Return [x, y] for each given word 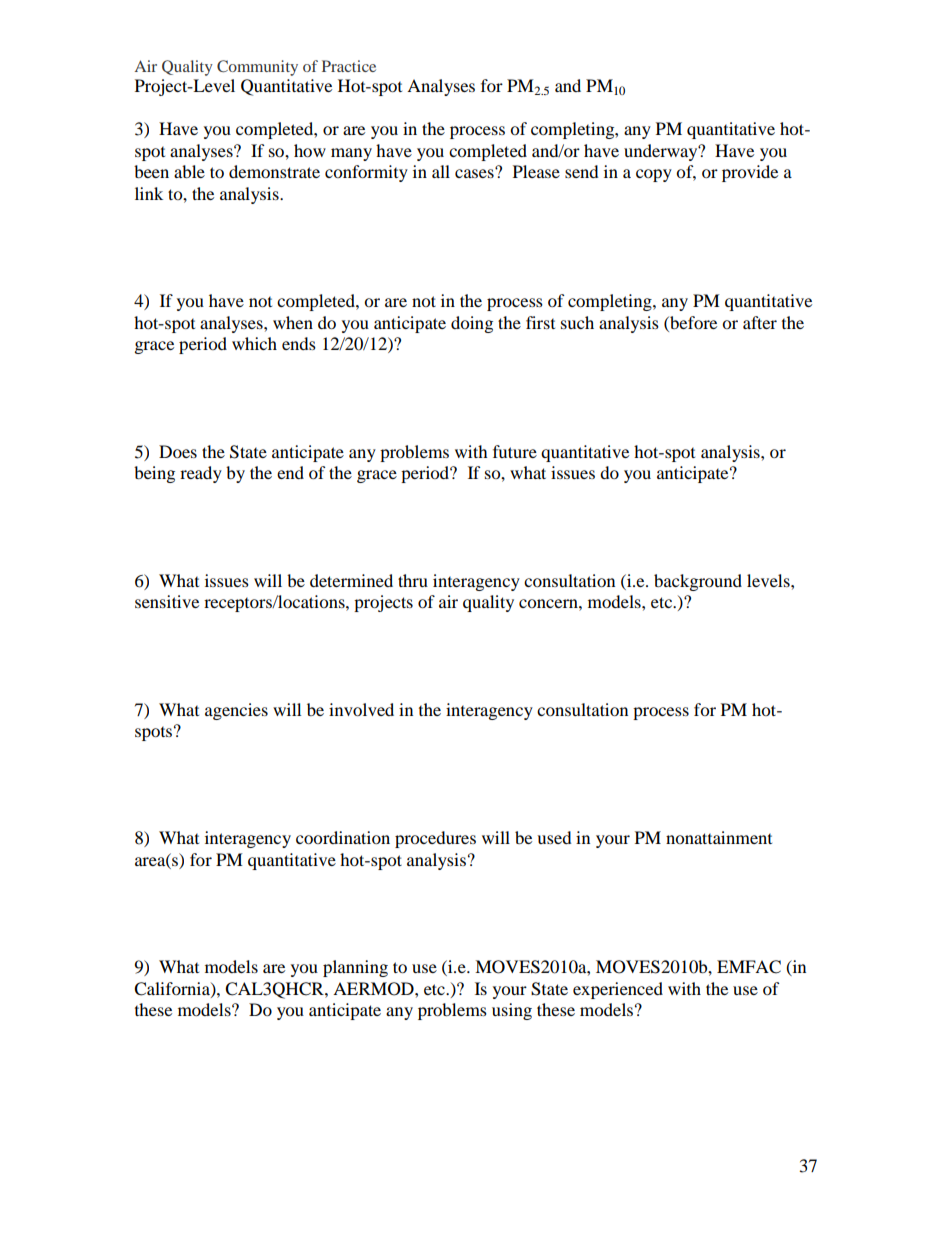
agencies [236, 711]
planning [355, 968]
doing [472, 324]
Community [257, 68]
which [254, 343]
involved [361, 709]
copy [654, 175]
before [692, 322]
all [441, 171]
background [698, 582]
